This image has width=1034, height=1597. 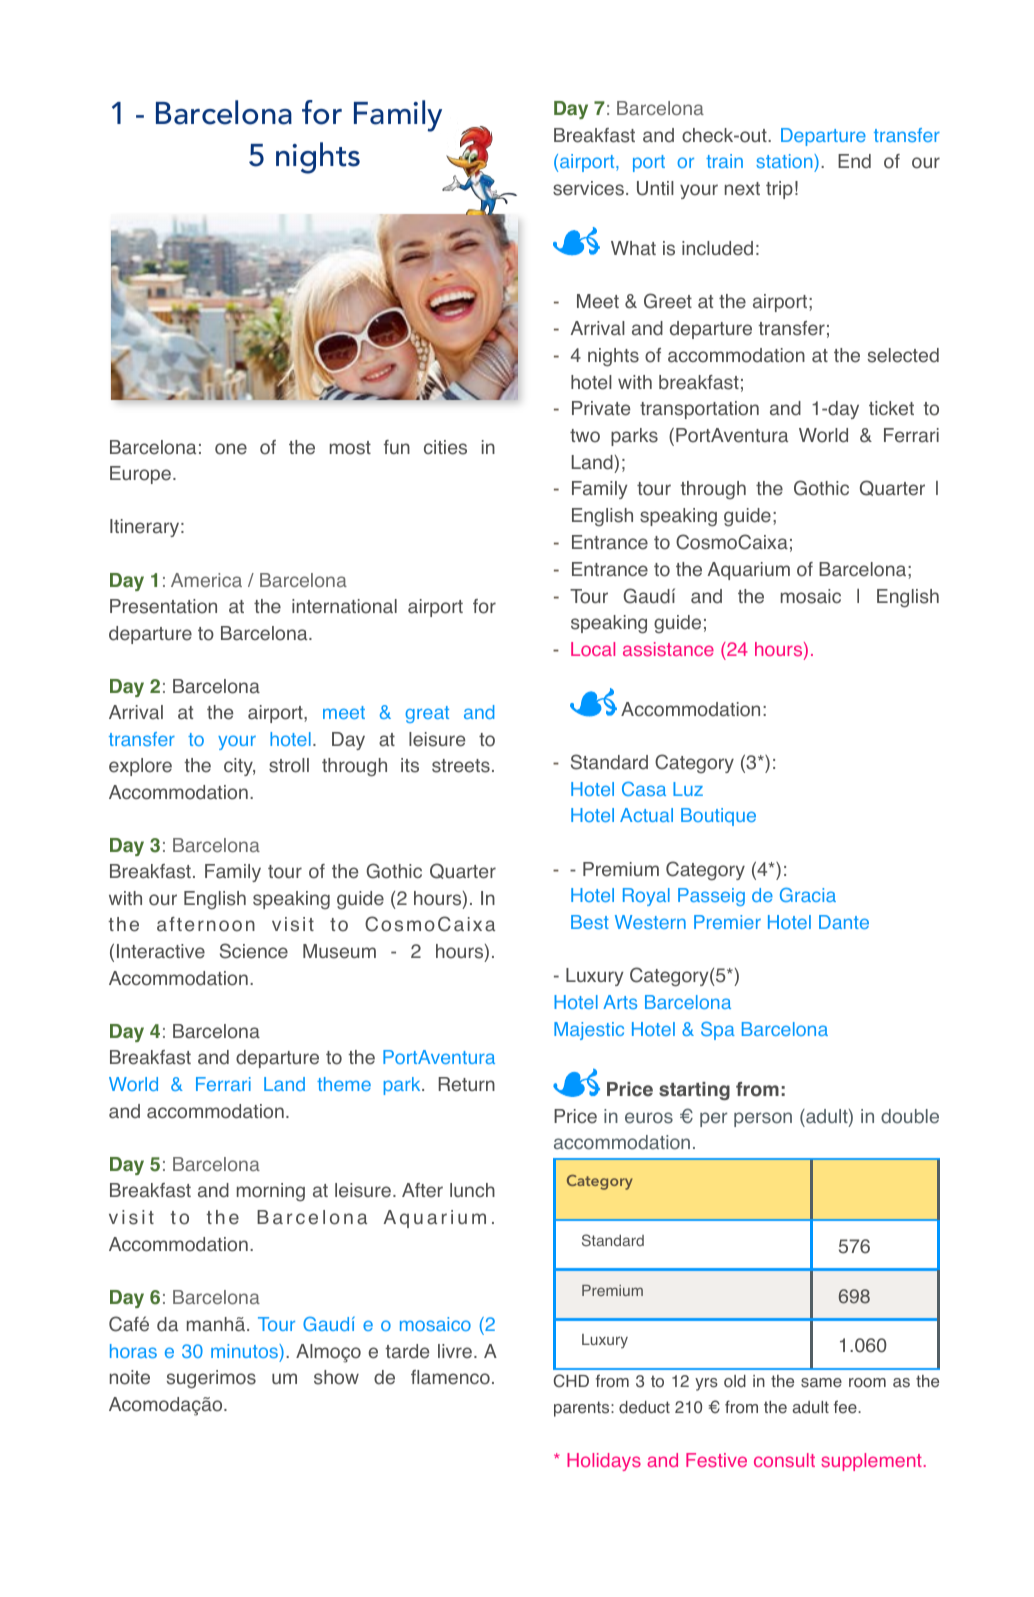 I want to click on America, so click(x=206, y=580).
